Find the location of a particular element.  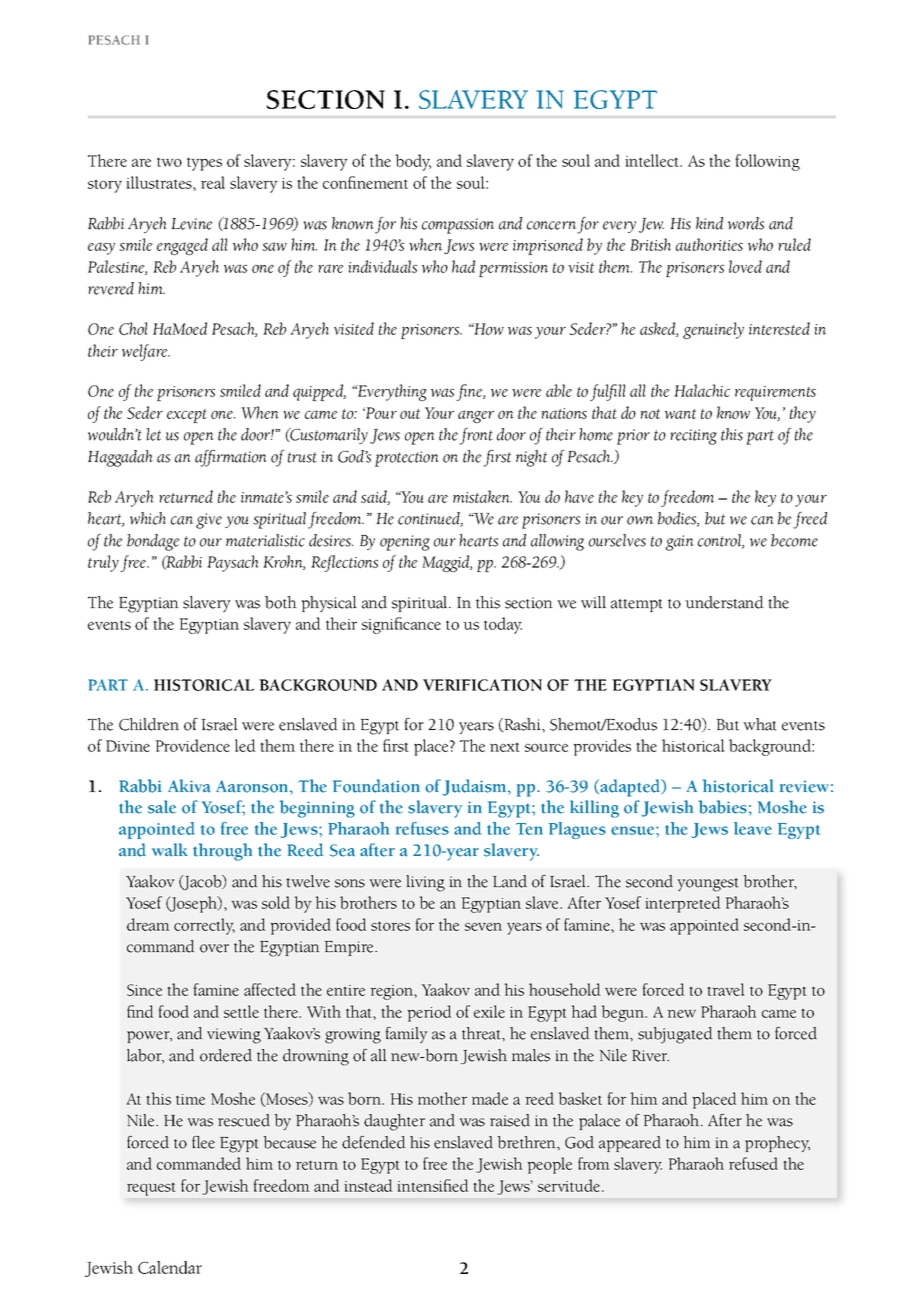

flee is located at coordinates (203, 1142).
